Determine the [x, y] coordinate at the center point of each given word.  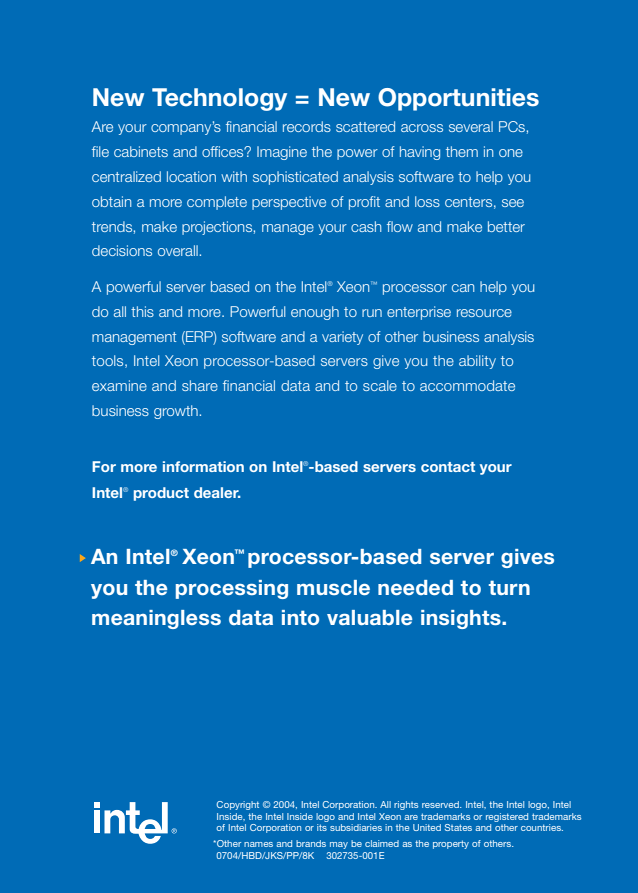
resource [484, 313]
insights [462, 619]
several [471, 126]
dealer [217, 492]
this [142, 311]
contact [448, 467]
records [307, 126]
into [300, 617]
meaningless [156, 619]
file [100, 151]
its [322, 827]
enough [315, 313]
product [161, 494]
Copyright [238, 805]
